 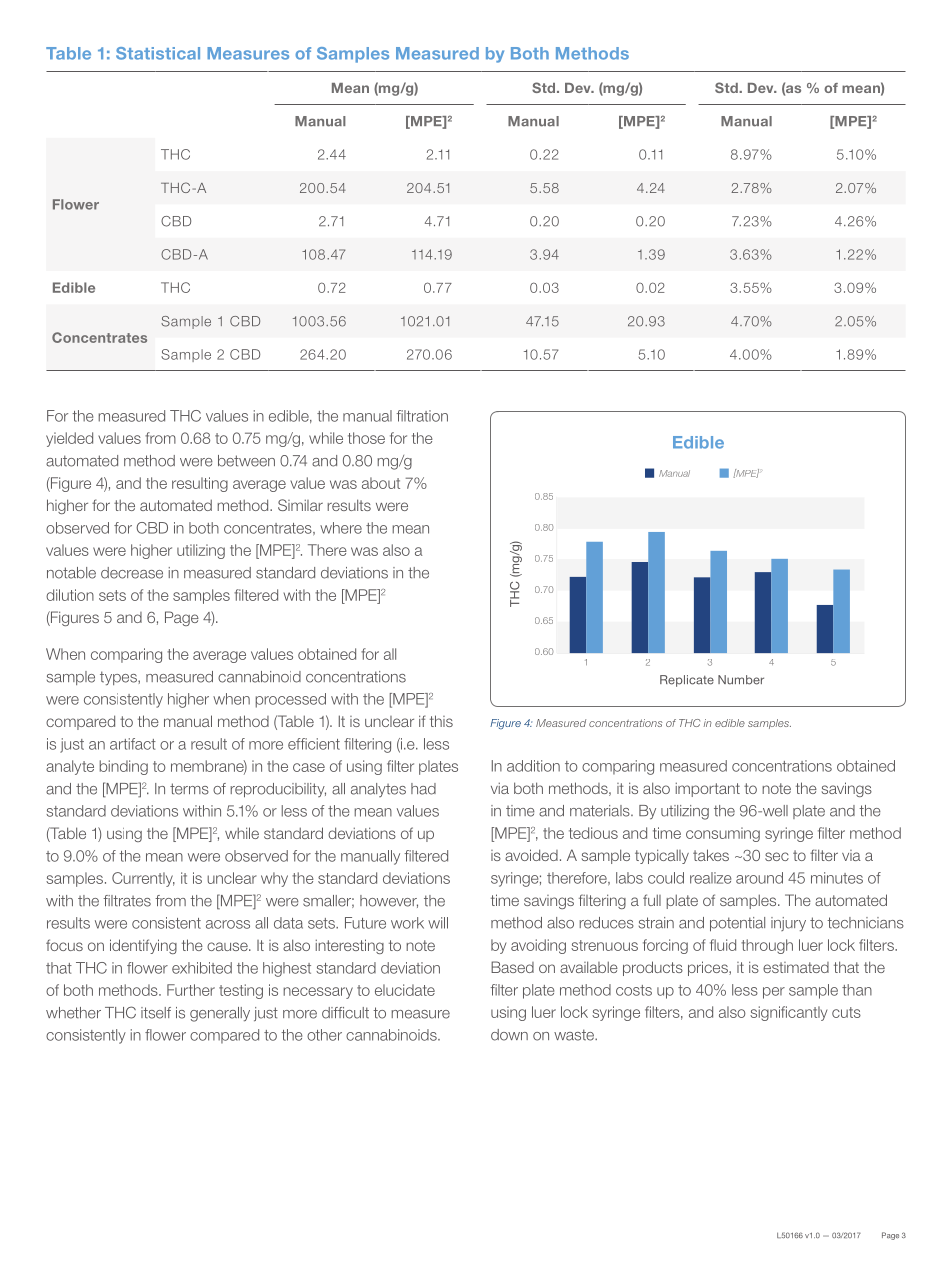 I want to click on types, so click(x=119, y=678).
